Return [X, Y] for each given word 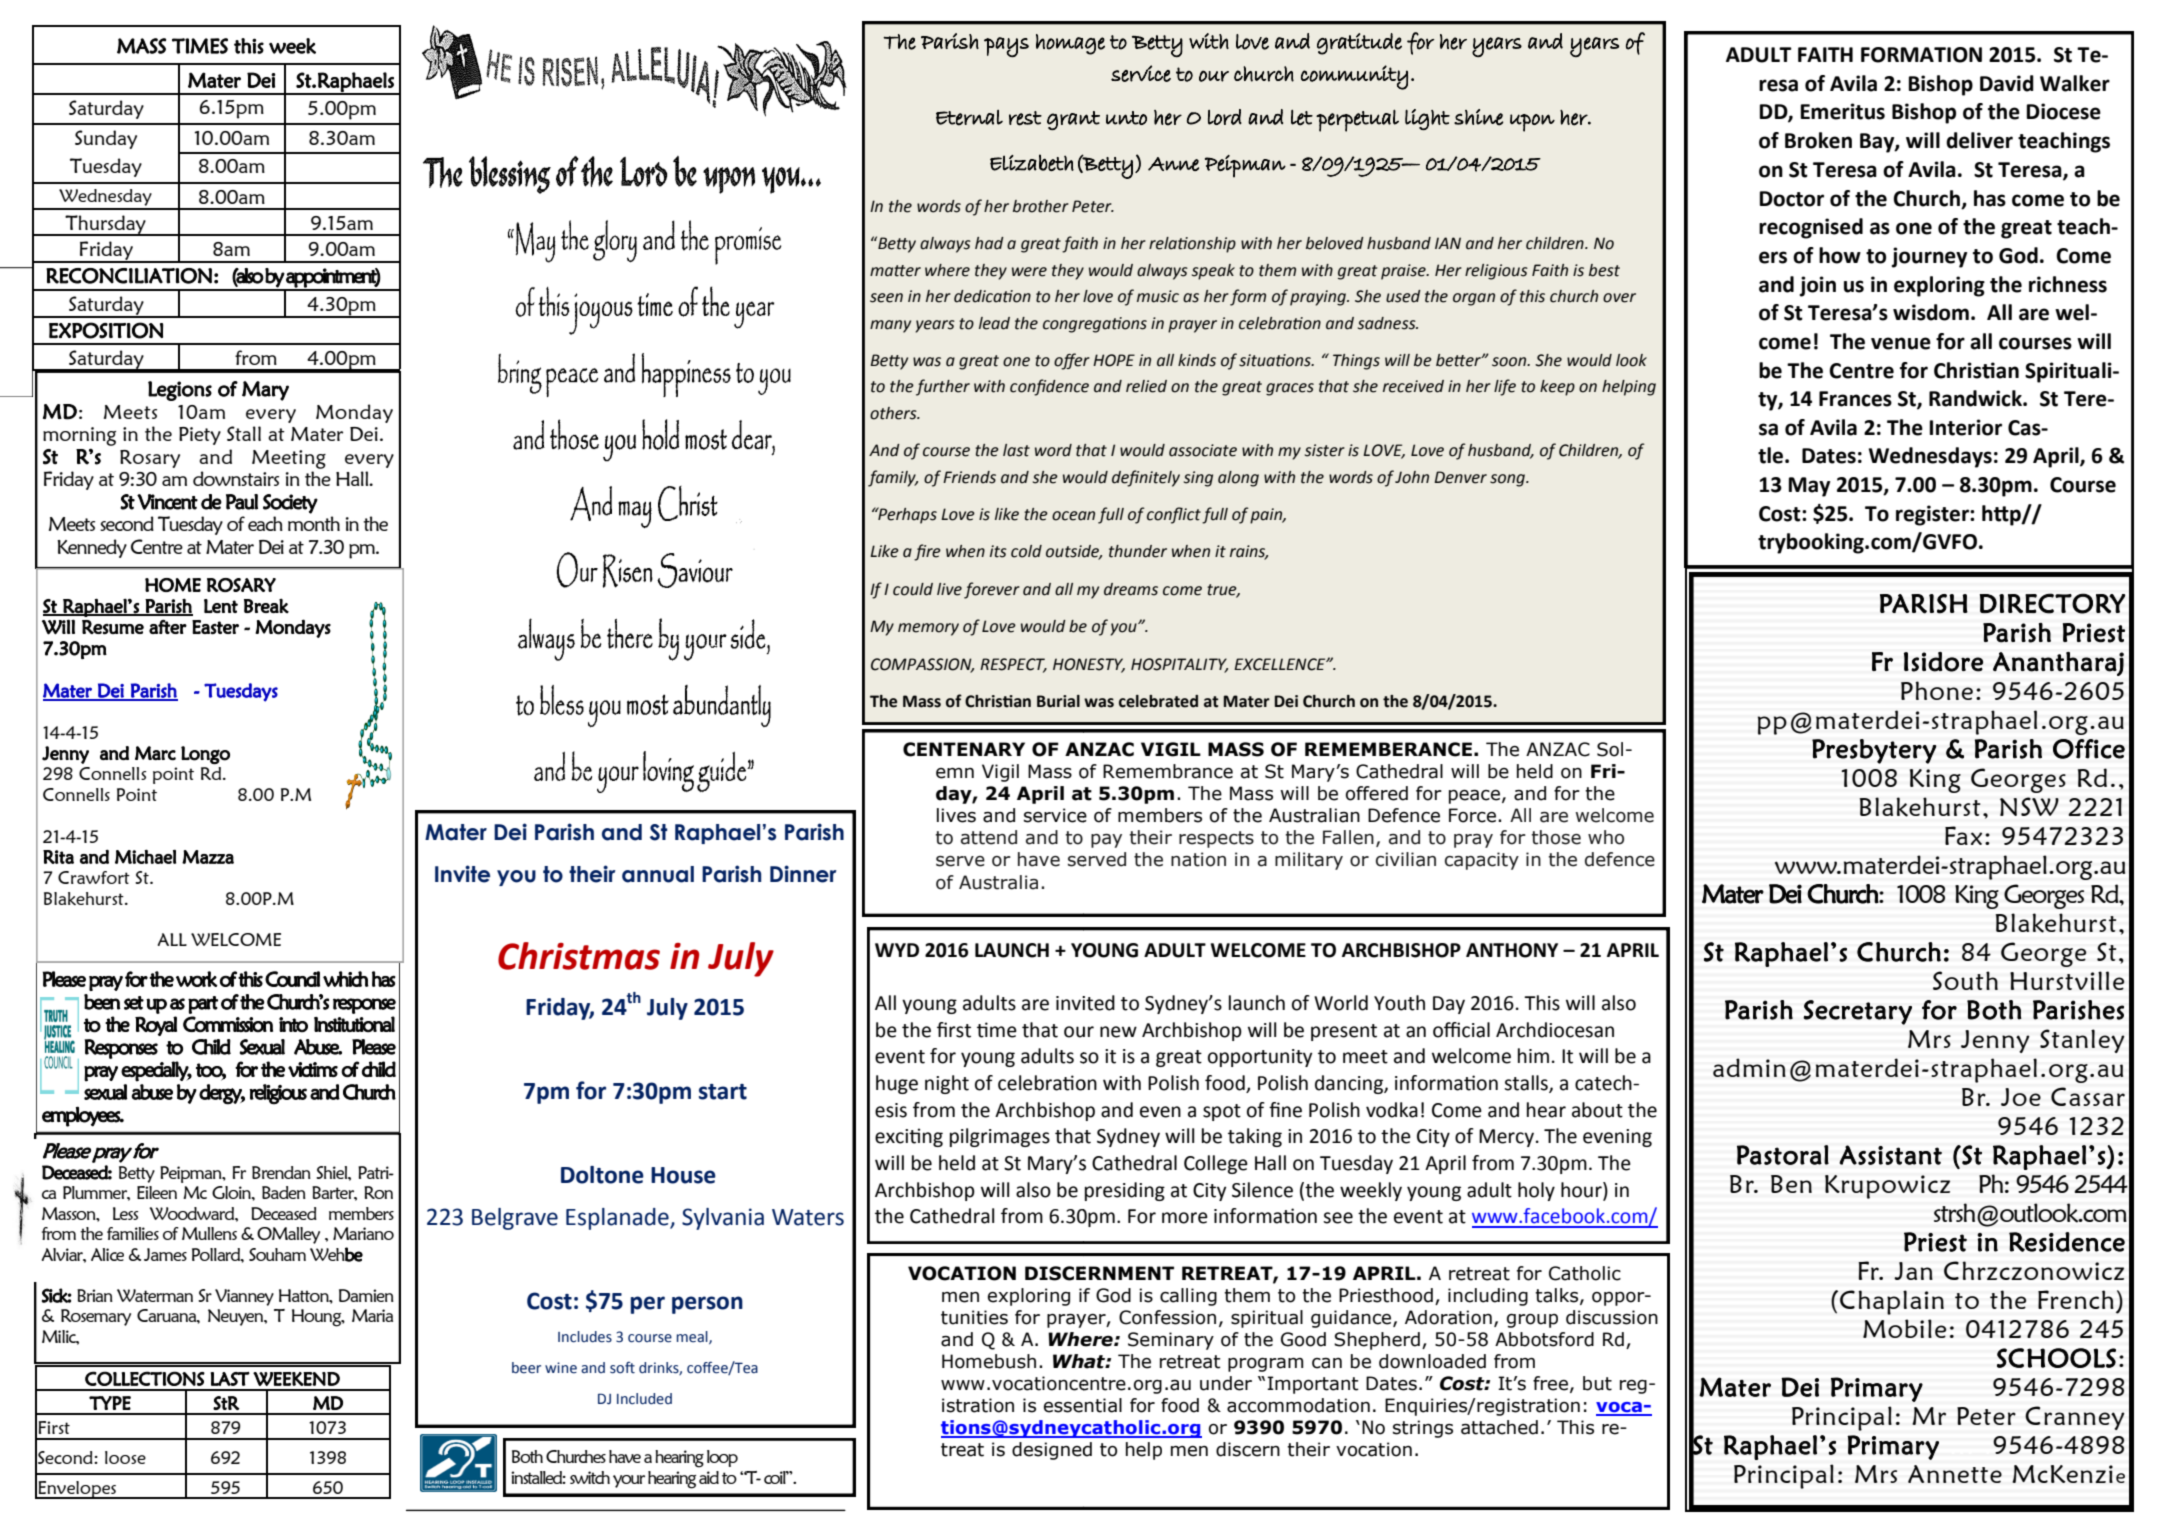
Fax [1963, 835]
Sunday [106, 139]
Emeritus [1843, 111]
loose [125, 1457]
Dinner [803, 874]
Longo [205, 755]
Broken [1818, 140]
